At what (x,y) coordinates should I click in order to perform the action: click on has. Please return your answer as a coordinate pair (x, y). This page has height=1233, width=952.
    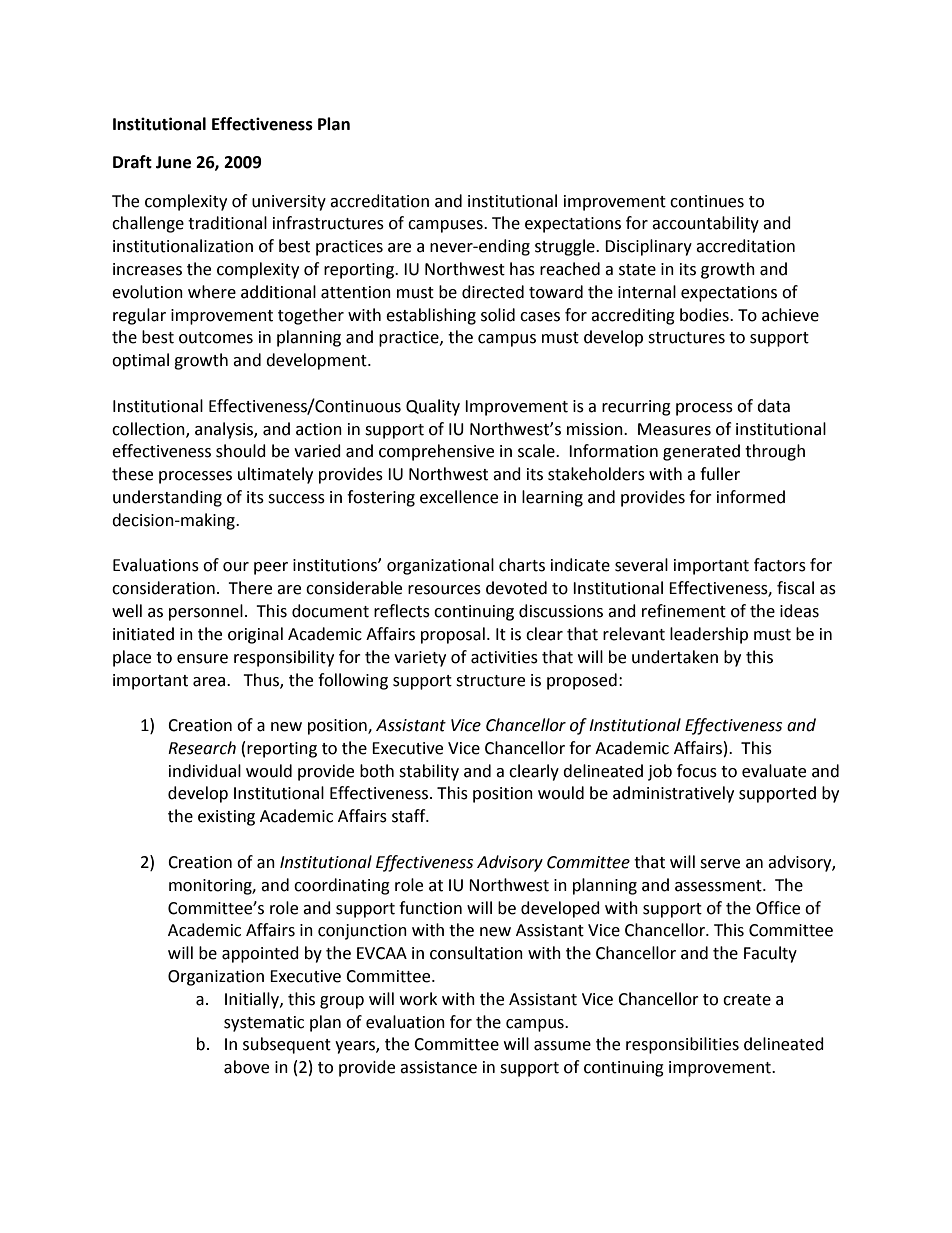
    Looking at the image, I should click on (522, 269).
